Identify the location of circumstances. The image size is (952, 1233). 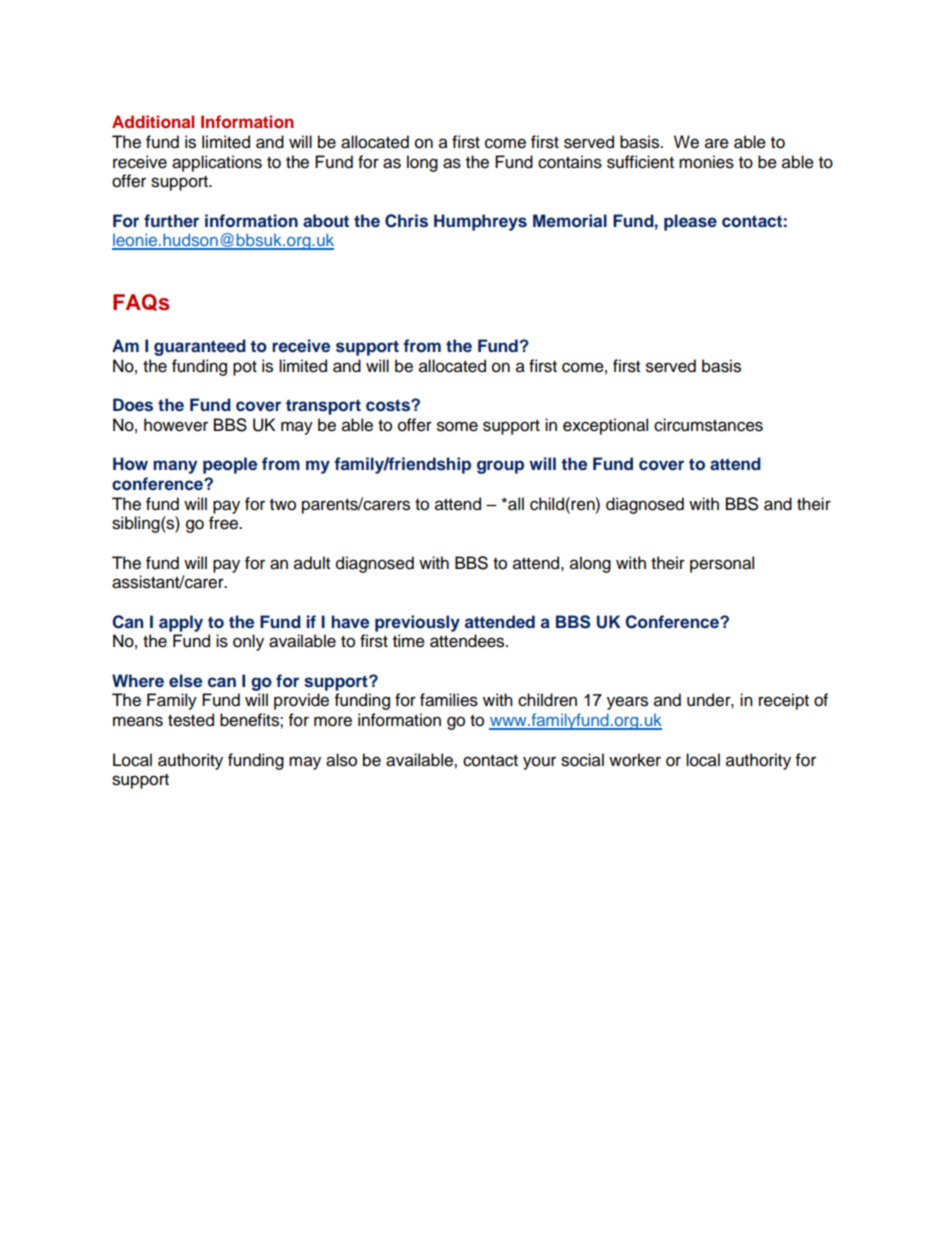
(708, 425).
